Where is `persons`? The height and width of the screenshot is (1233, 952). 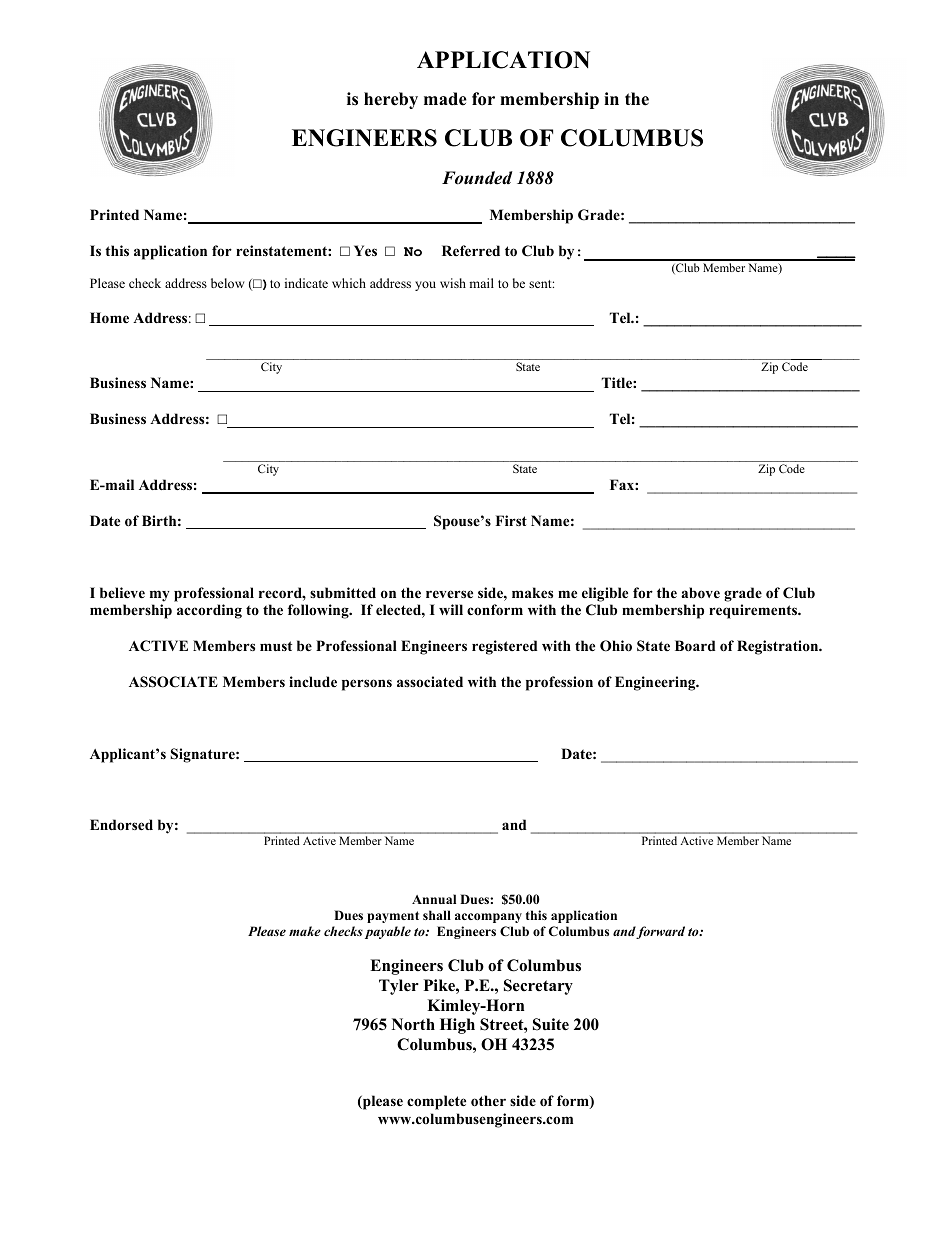
persons is located at coordinates (367, 685).
